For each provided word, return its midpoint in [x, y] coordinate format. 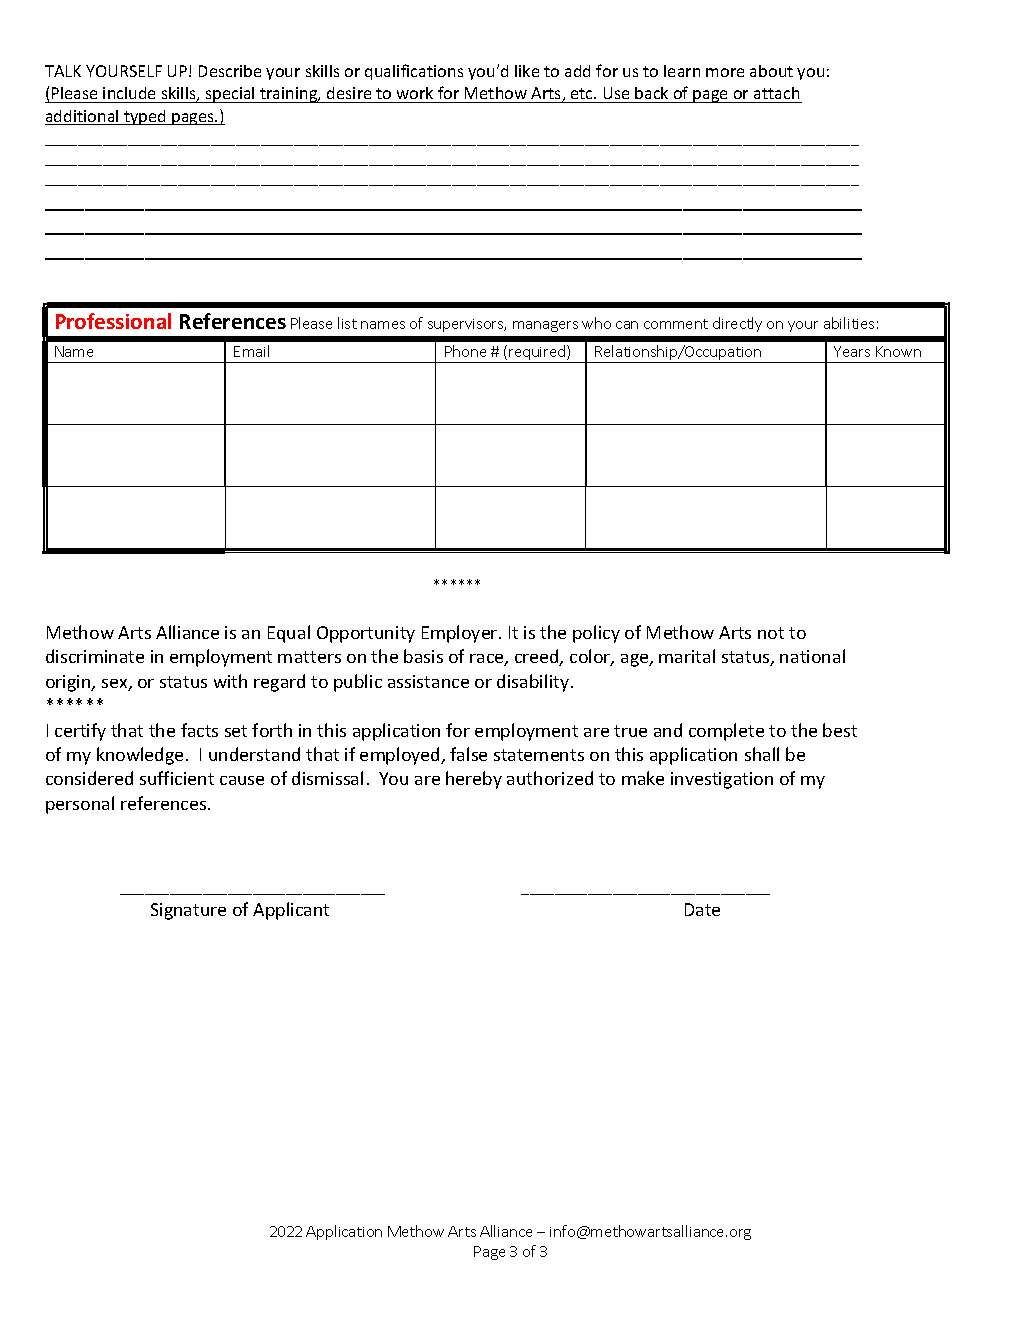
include [129, 93]
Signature [188, 911]
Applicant [291, 911]
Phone [465, 351]
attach [776, 93]
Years [852, 351]
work [415, 93]
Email [251, 351]
